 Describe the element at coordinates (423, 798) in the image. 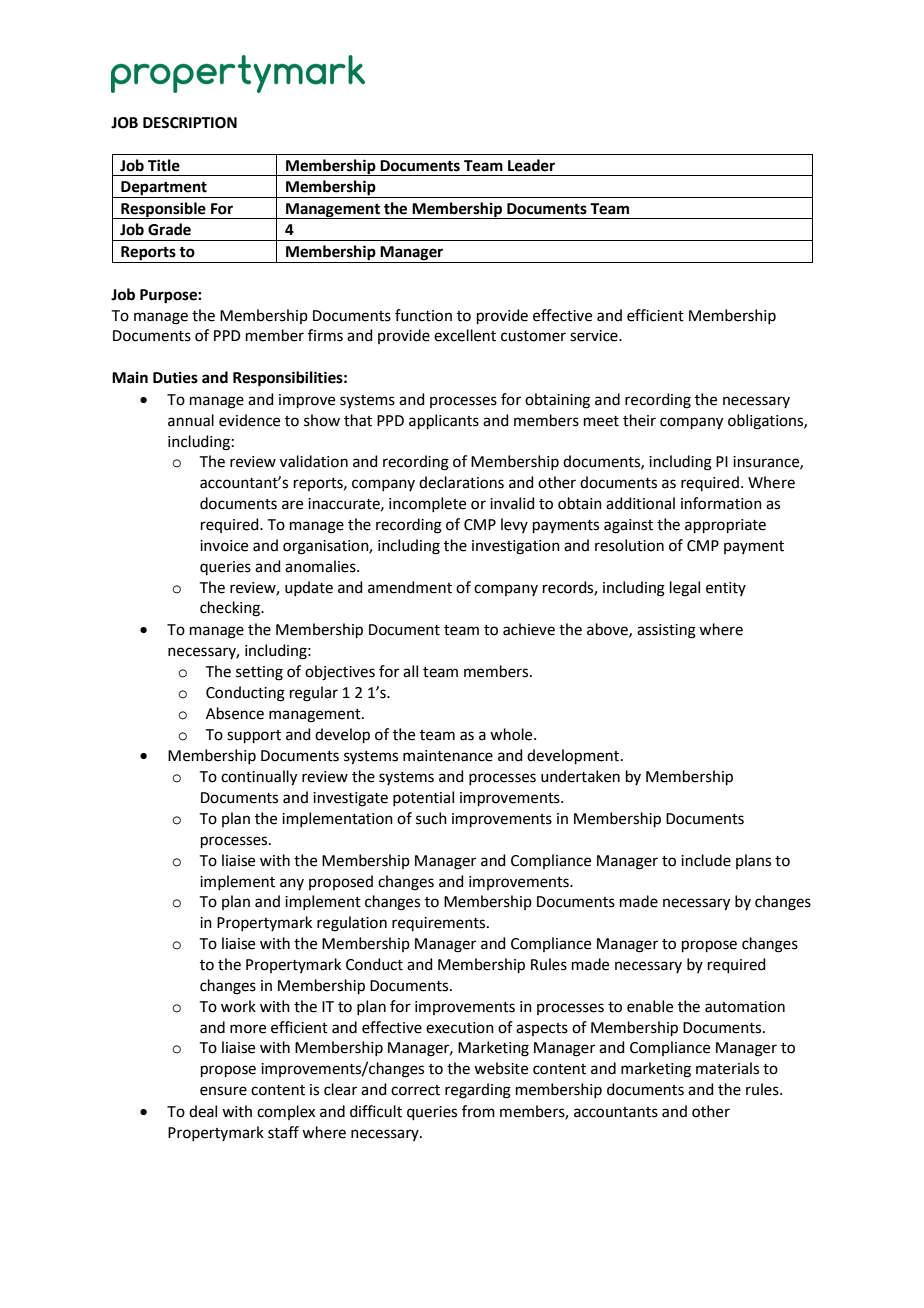

I see `potential` at that location.
